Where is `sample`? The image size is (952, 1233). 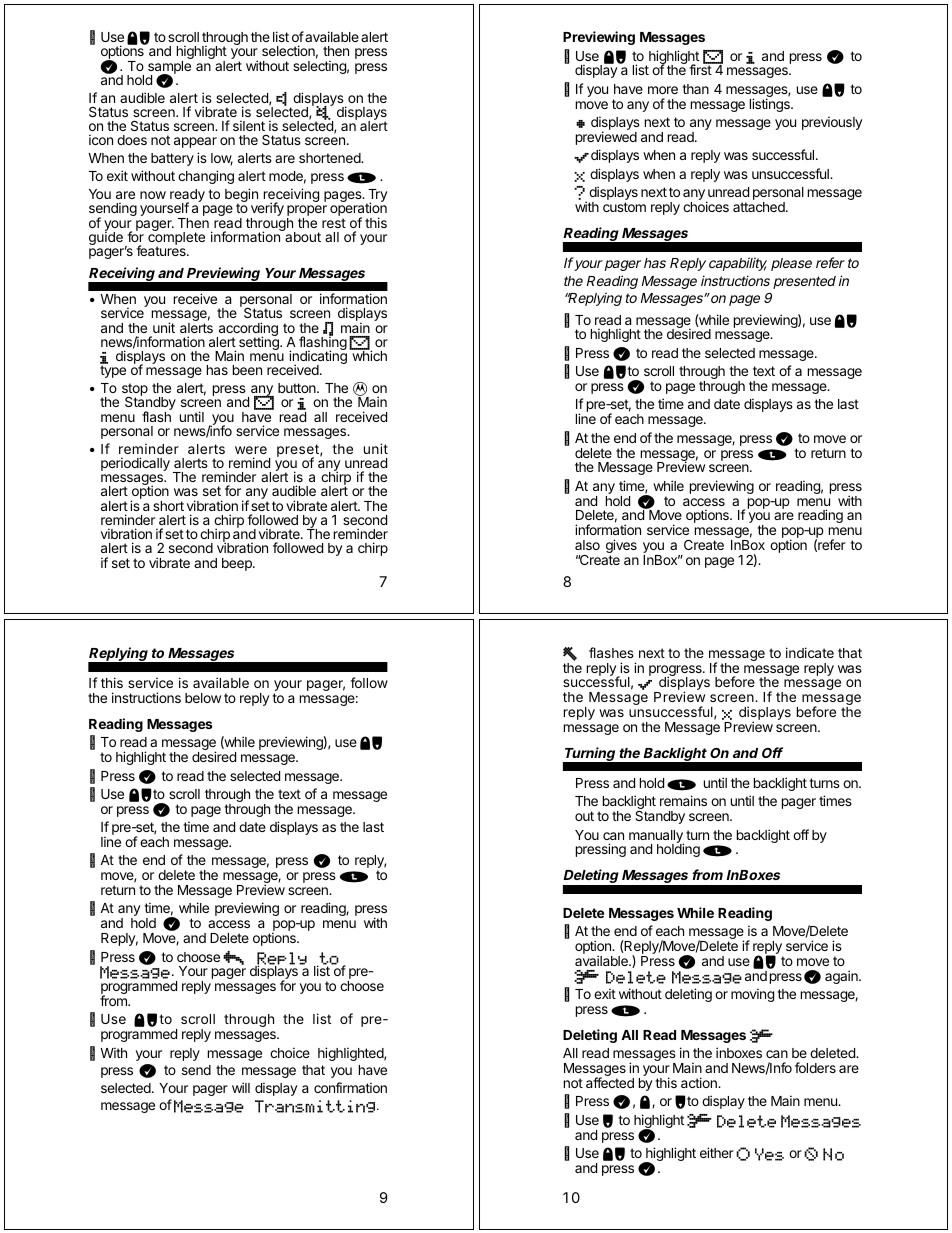 sample is located at coordinates (169, 68).
